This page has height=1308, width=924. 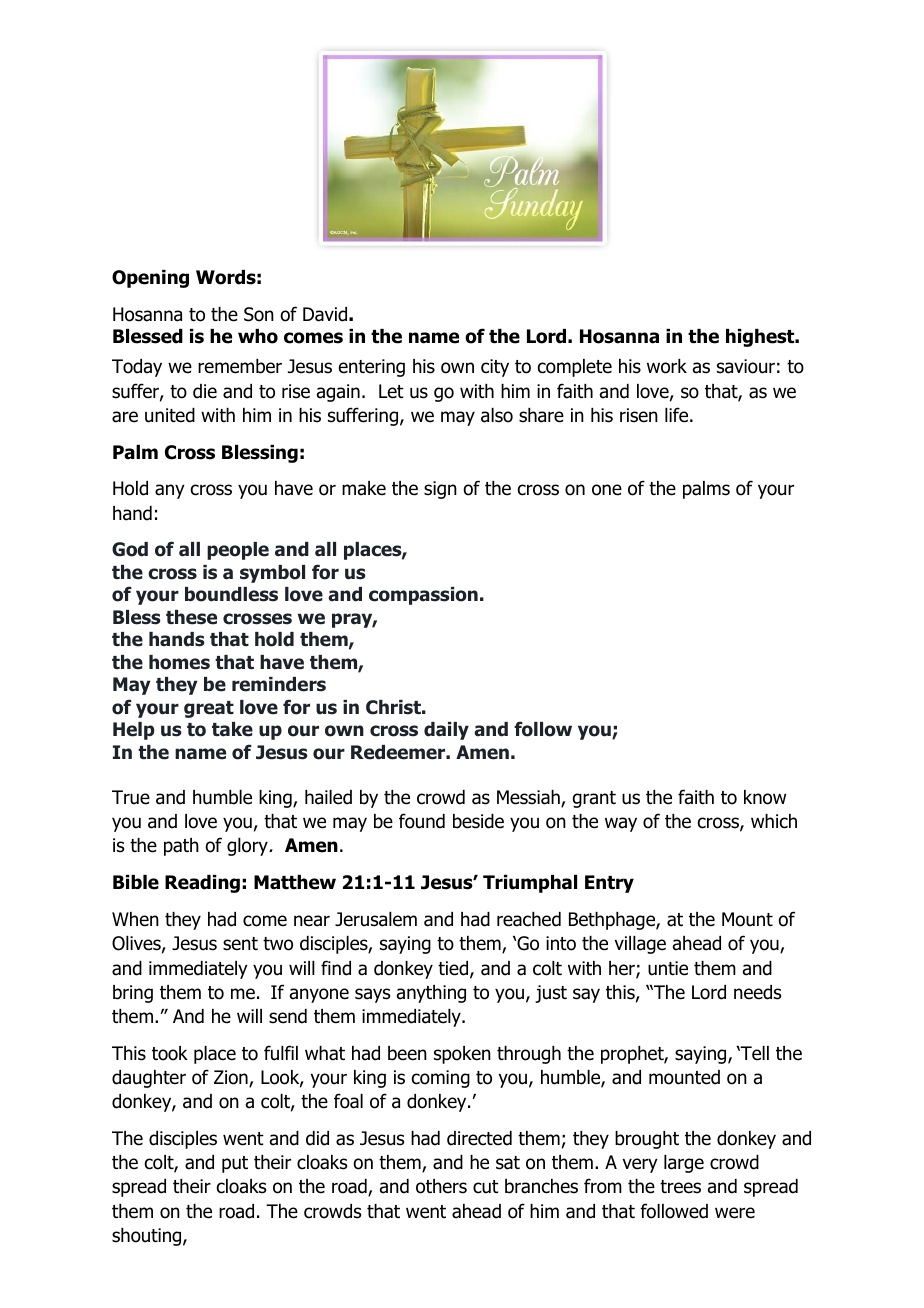 I want to click on put, so click(x=235, y=1164).
